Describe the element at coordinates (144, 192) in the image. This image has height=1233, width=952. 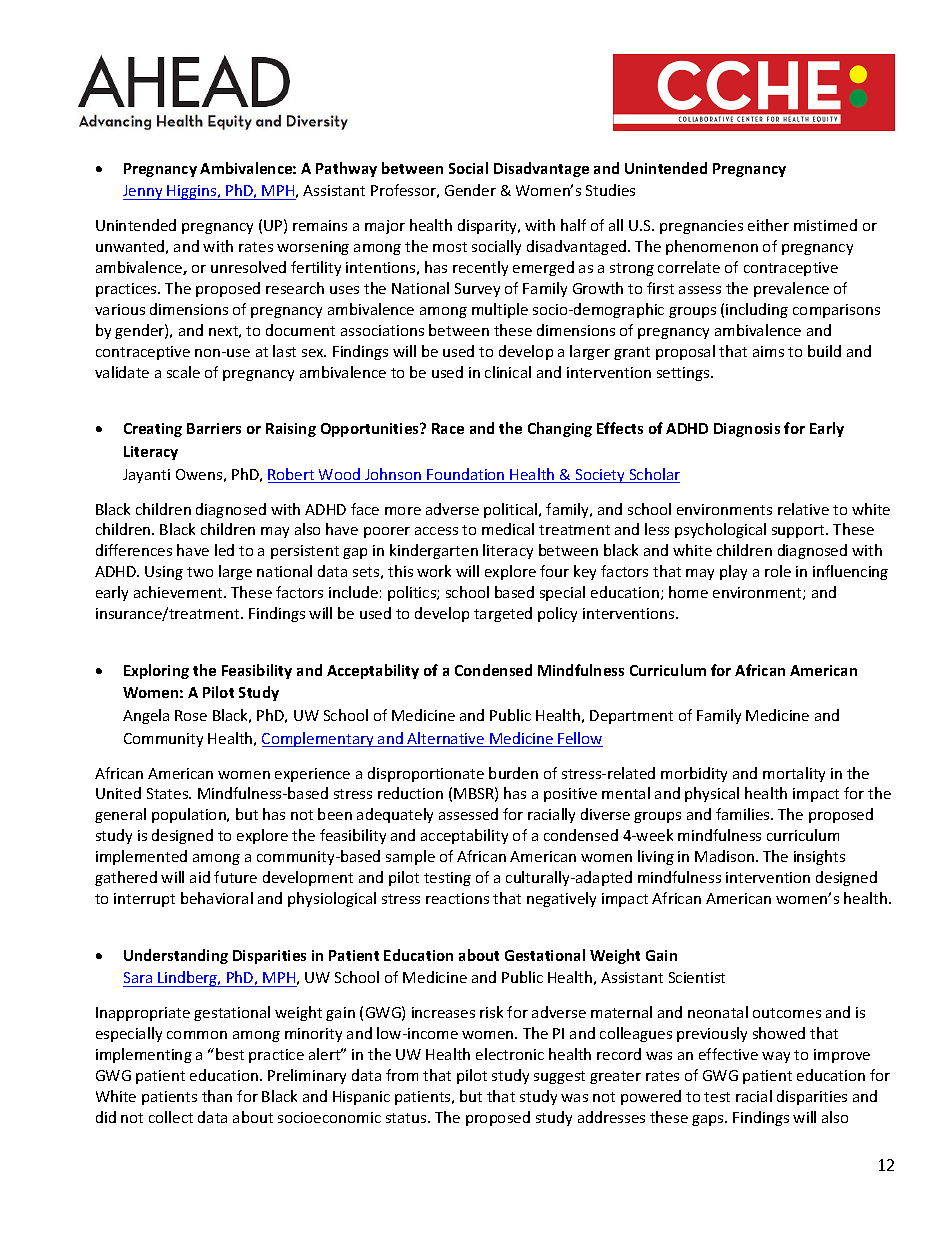
I see `Jenny` at that location.
